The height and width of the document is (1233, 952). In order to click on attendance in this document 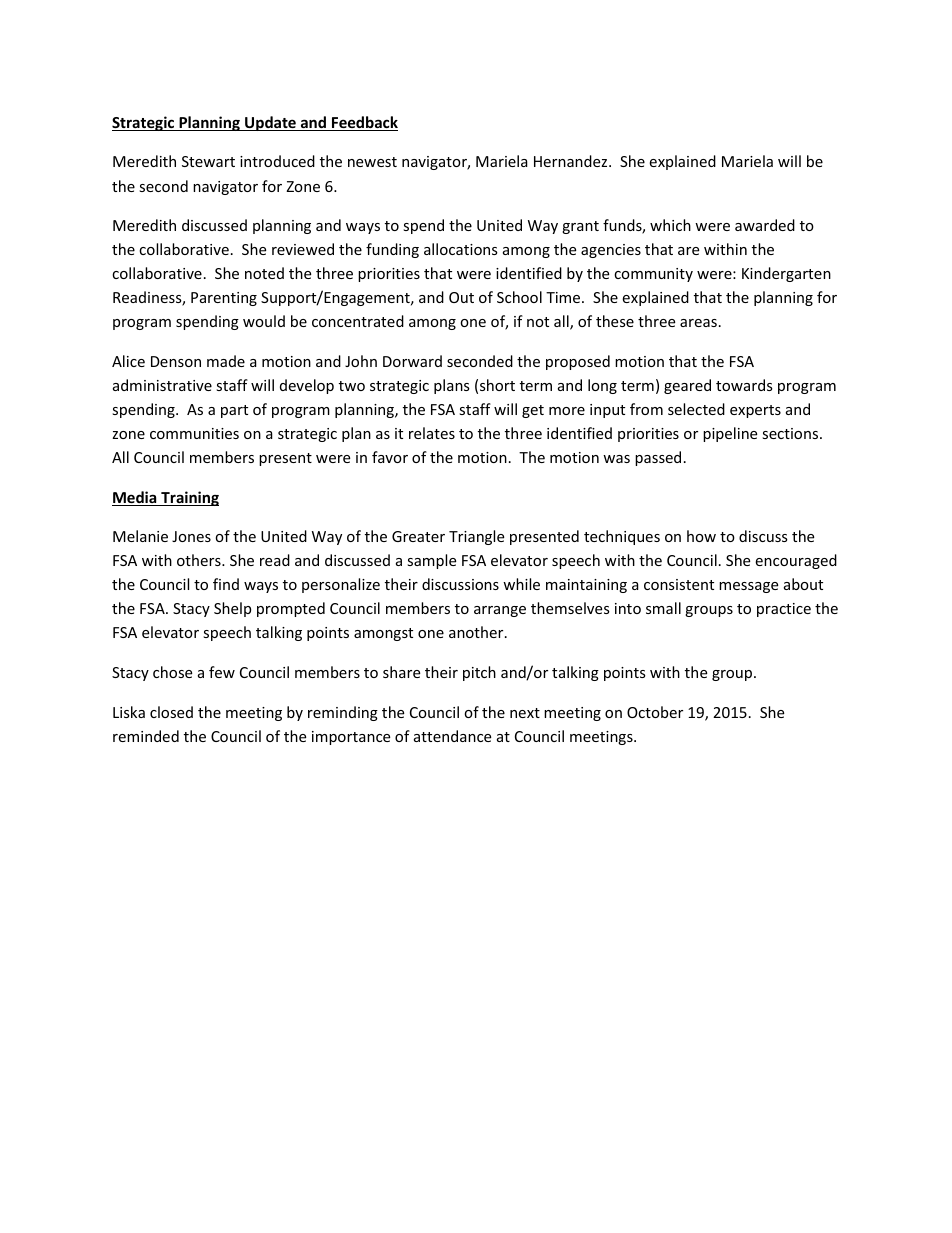, I will do `click(452, 736)`.
